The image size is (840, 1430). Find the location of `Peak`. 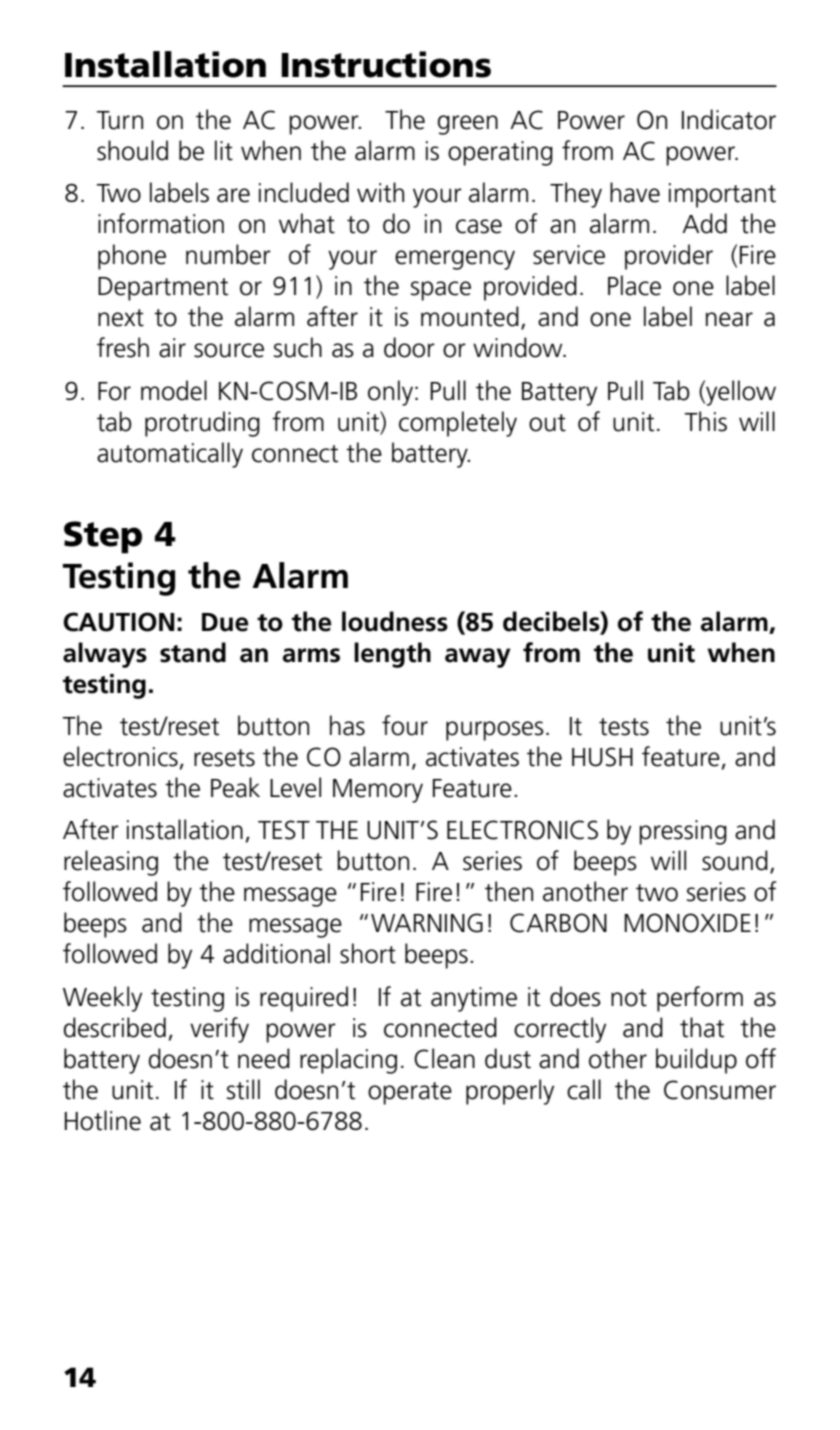

Peak is located at coordinates (235, 787).
